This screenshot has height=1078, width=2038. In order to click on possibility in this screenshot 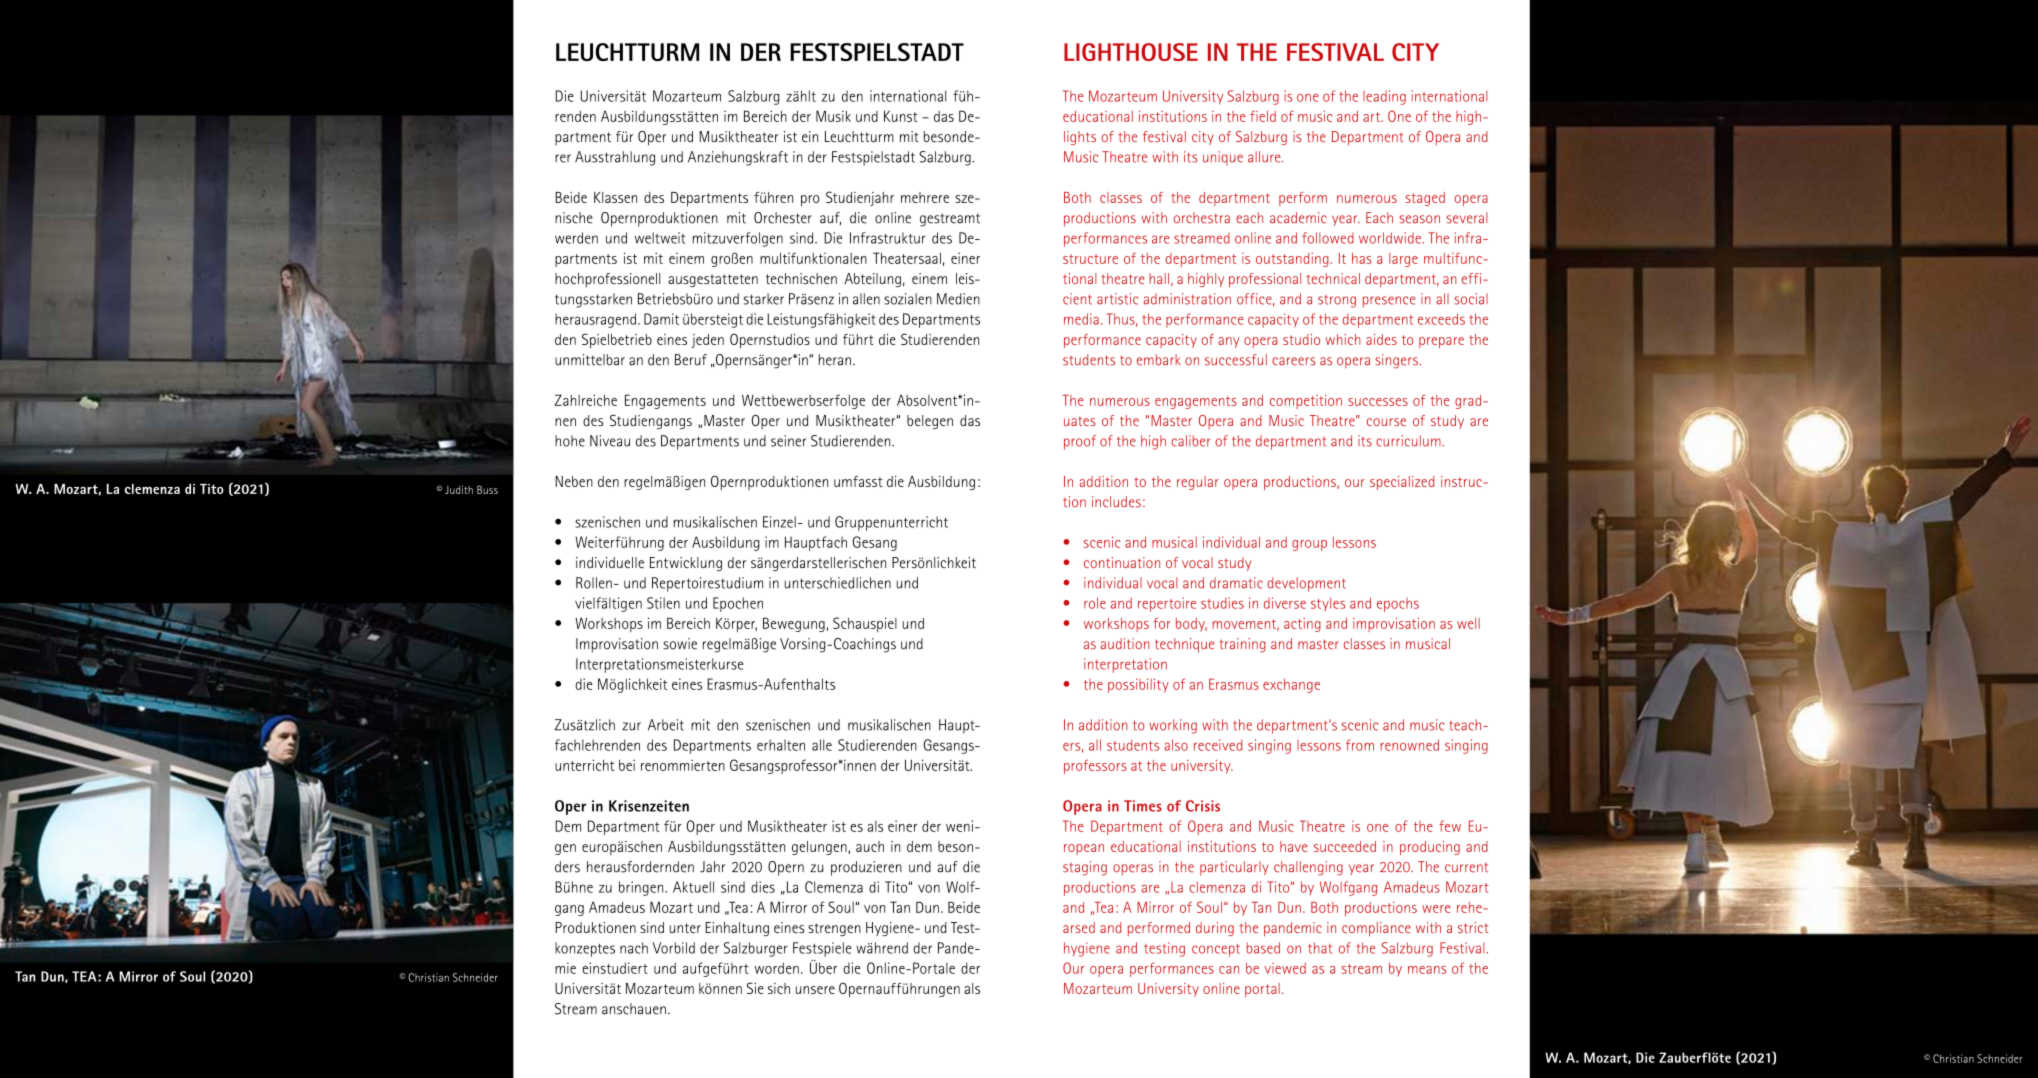, I will do `click(1138, 685)`.
